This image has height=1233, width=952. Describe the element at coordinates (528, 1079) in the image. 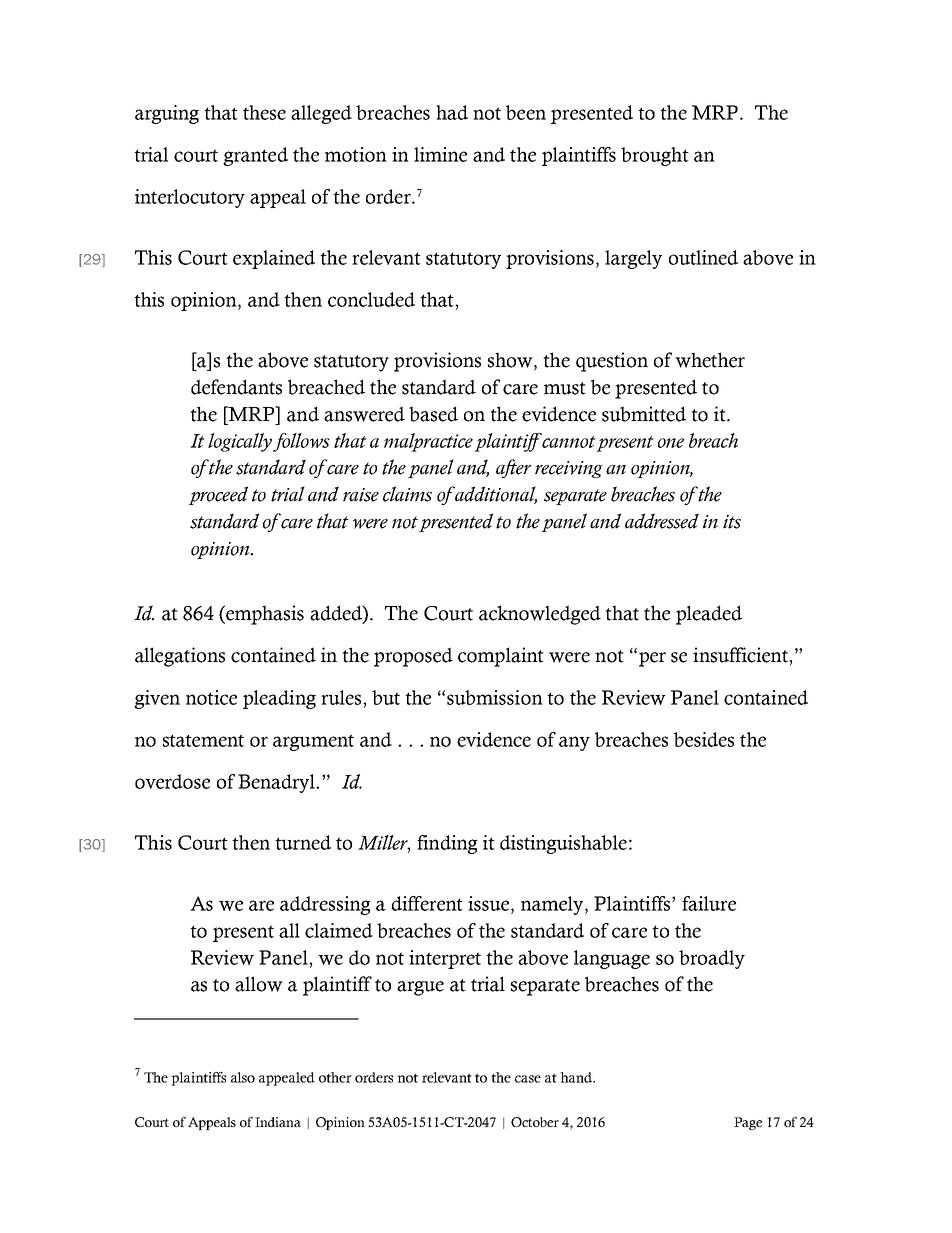

I see `case` at that location.
